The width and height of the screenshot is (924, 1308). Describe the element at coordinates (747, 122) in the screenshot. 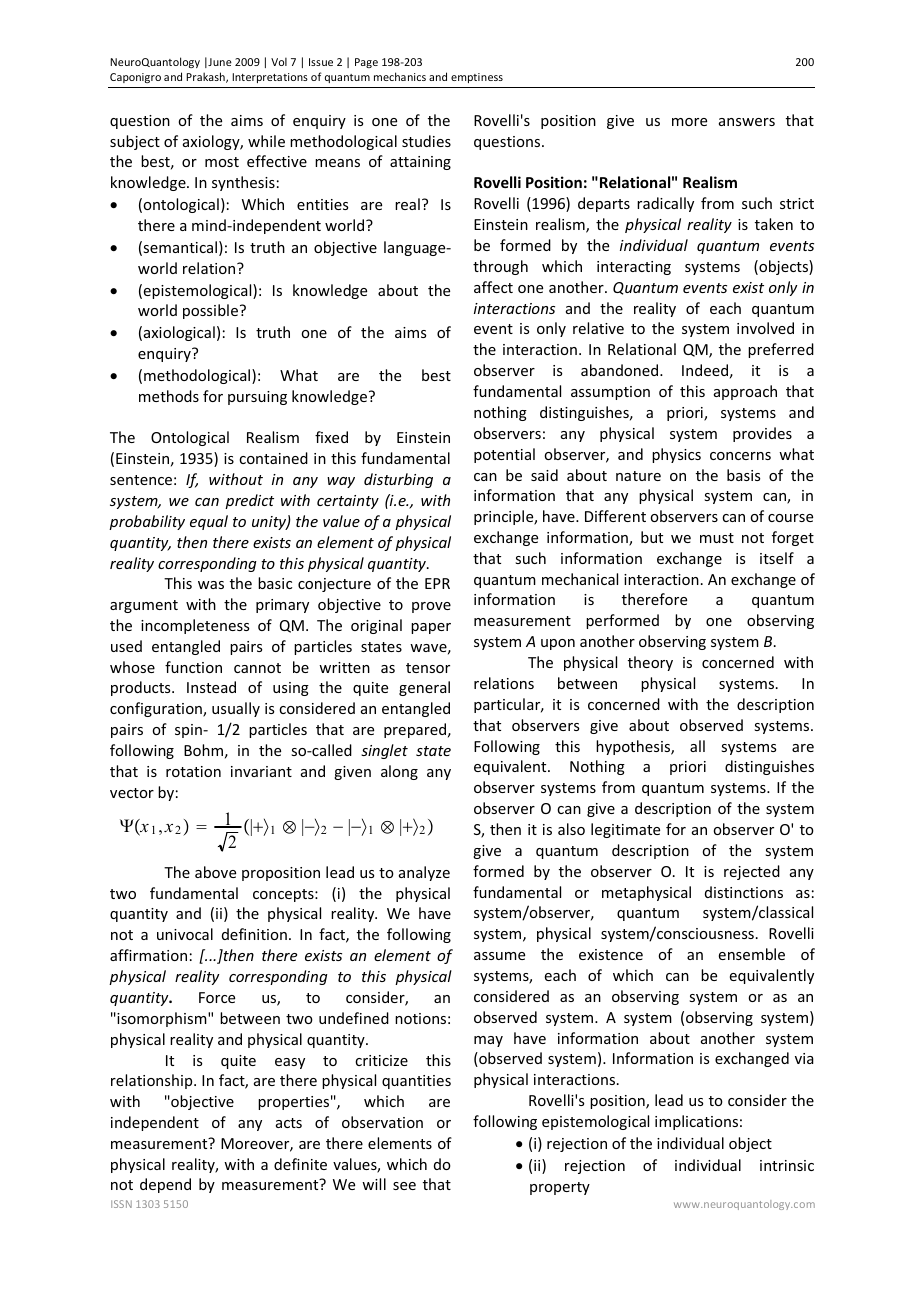

I see `answers` at that location.
